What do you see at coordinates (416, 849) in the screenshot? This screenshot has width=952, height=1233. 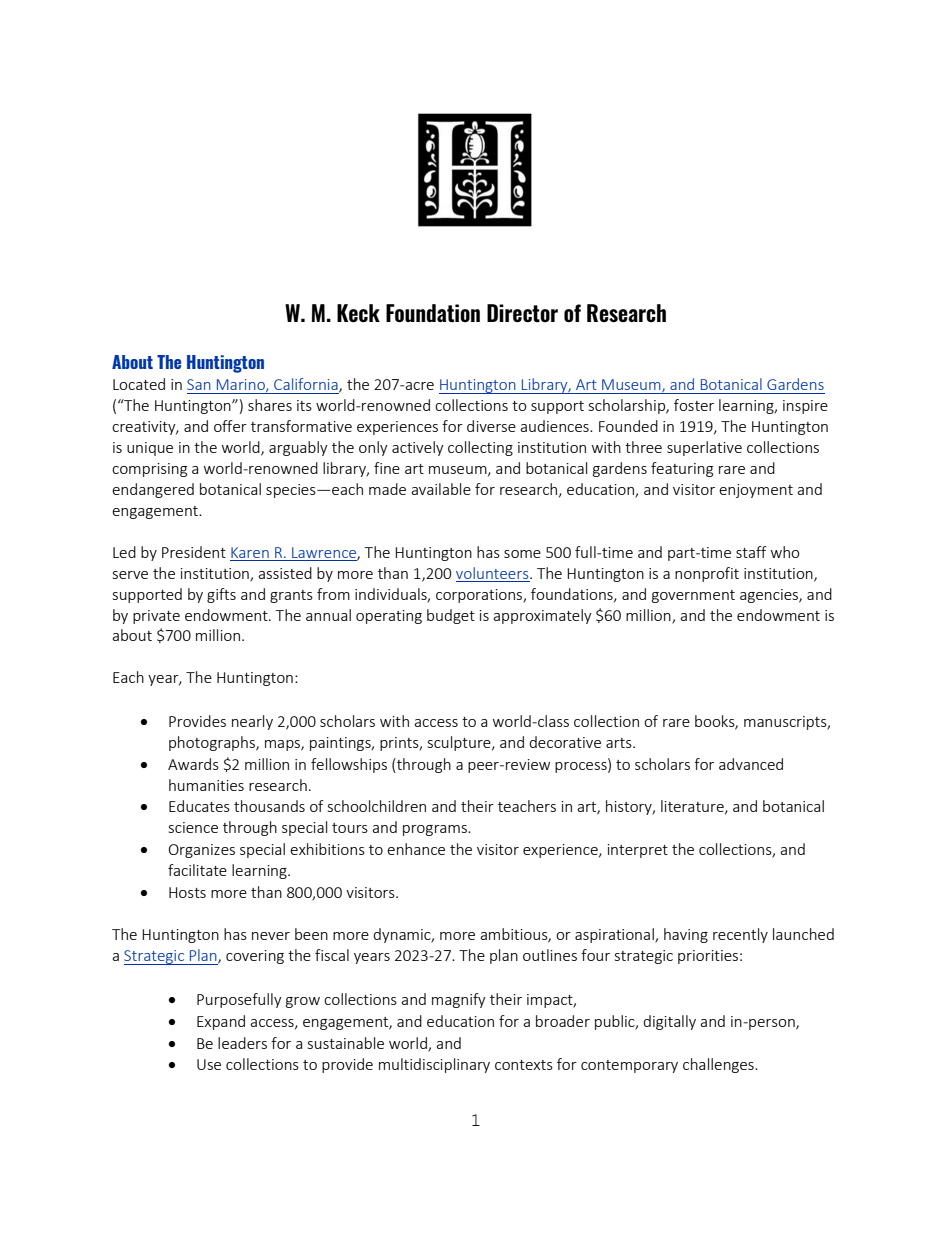 I see `enhance` at bounding box center [416, 849].
